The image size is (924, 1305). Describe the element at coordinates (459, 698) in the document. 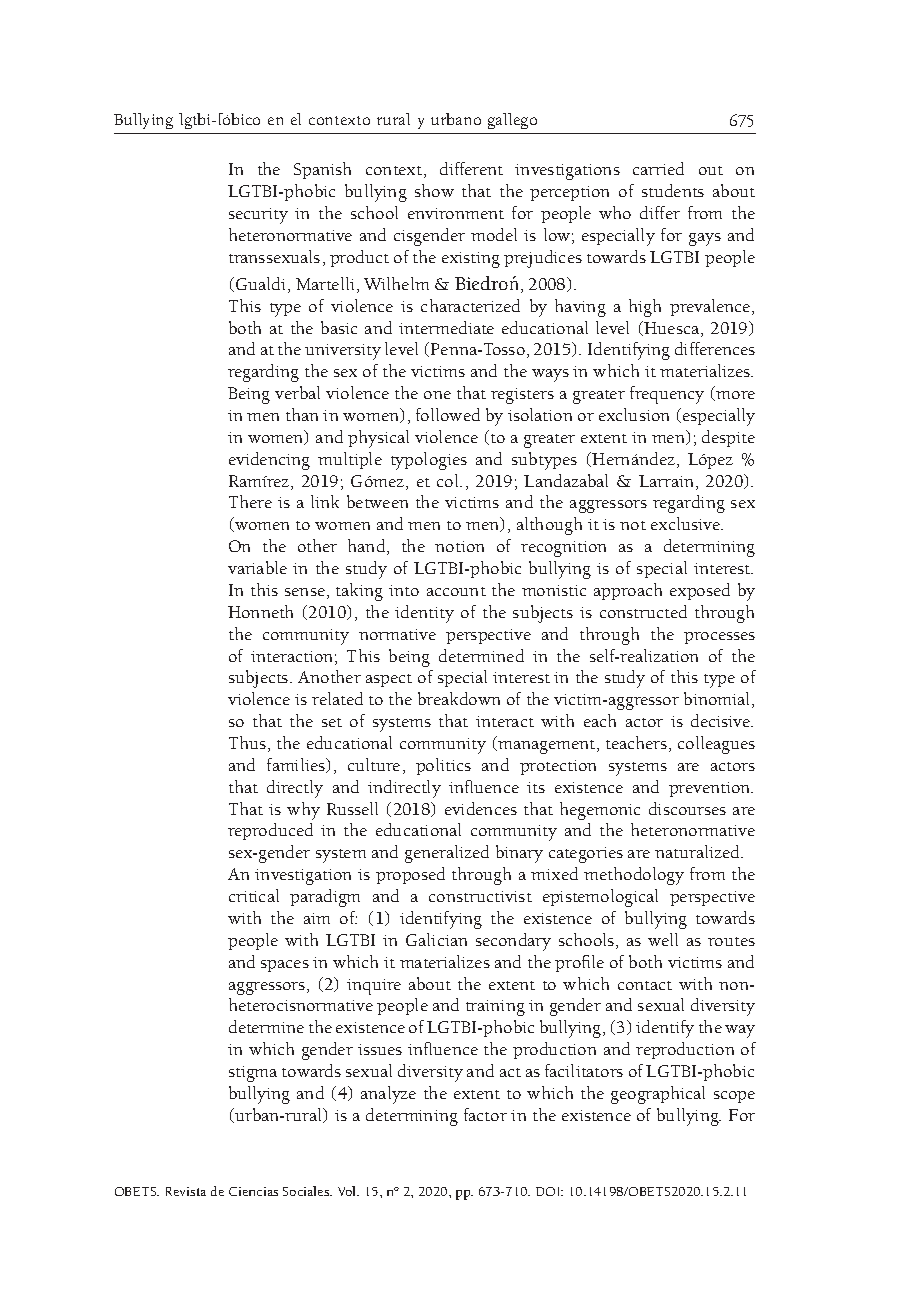

I see `breakdown` at that location.
